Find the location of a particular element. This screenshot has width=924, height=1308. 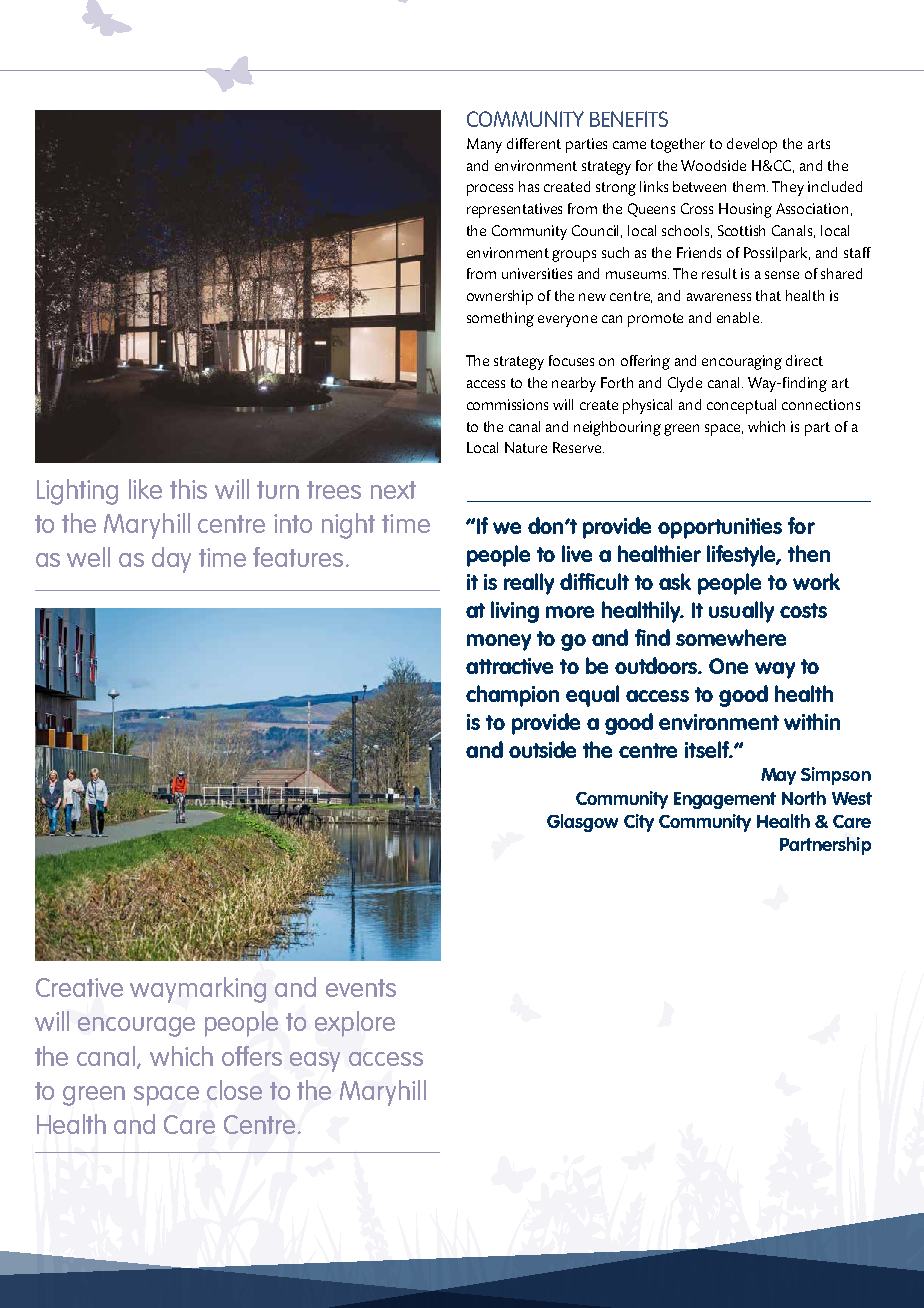

opportunities is located at coordinates (720, 528).
